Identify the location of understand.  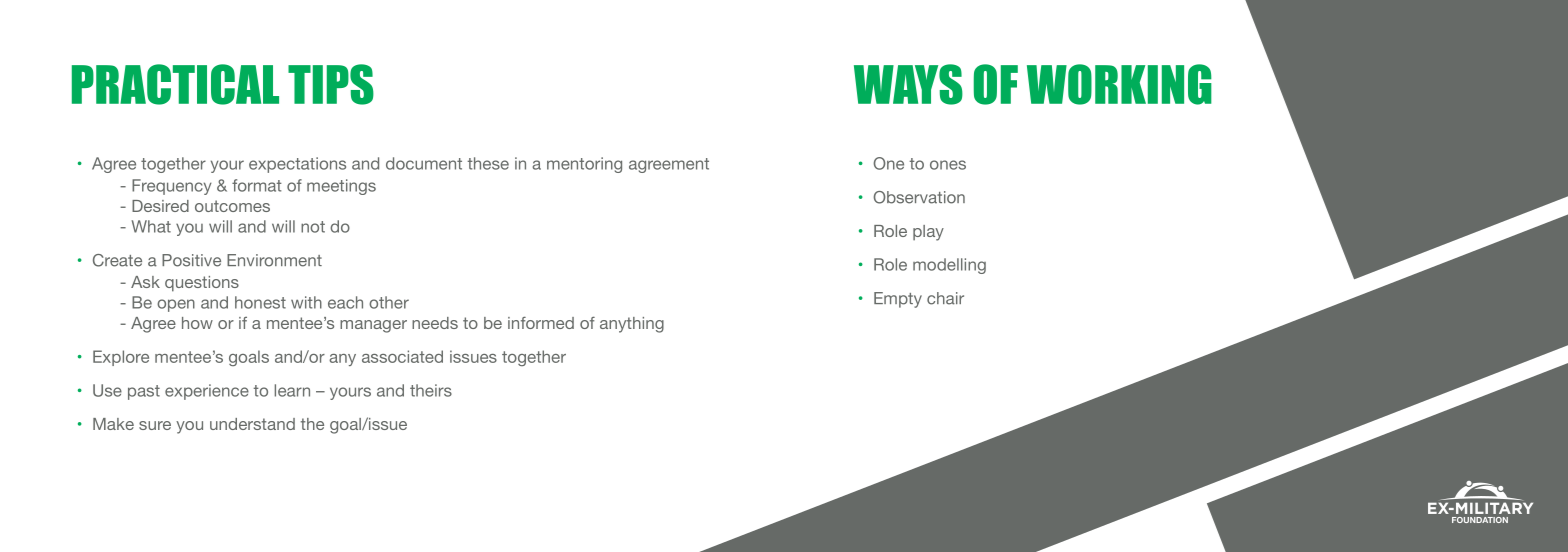
(252, 424).
